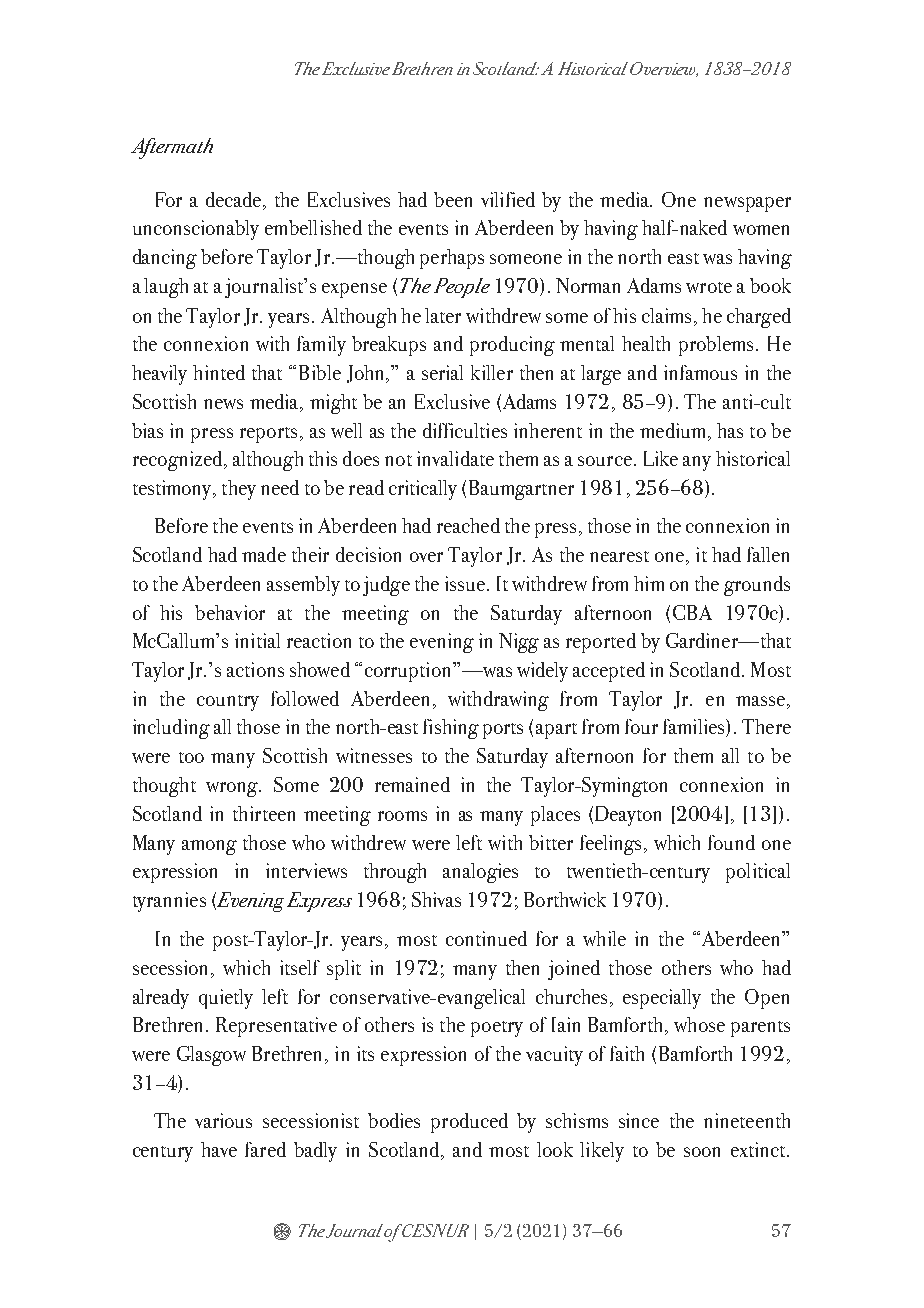 Image resolution: width=924 pixels, height=1308 pixels. I want to click on remained, so click(412, 784).
